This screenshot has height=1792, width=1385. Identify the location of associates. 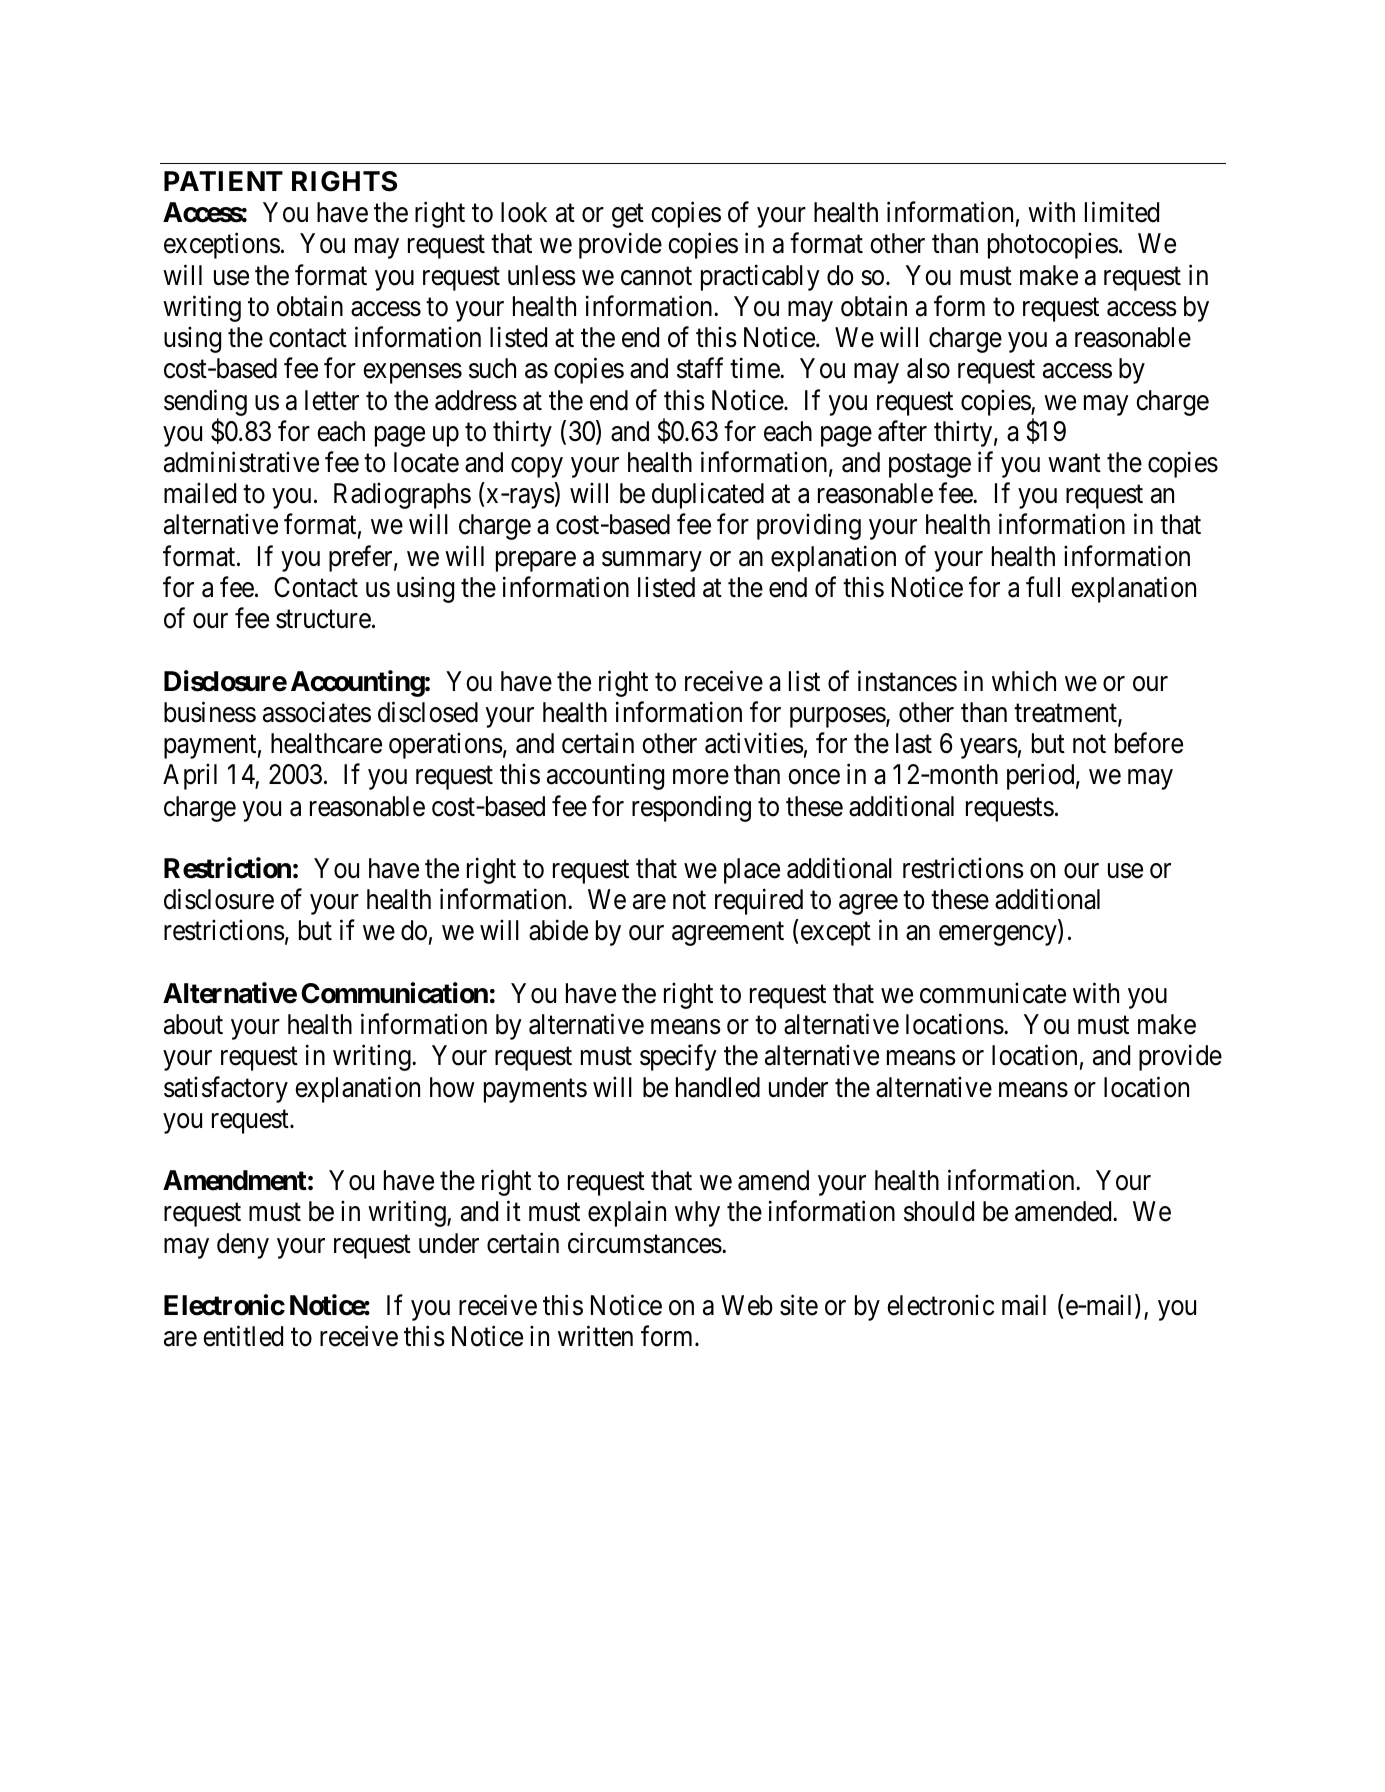
(317, 712).
